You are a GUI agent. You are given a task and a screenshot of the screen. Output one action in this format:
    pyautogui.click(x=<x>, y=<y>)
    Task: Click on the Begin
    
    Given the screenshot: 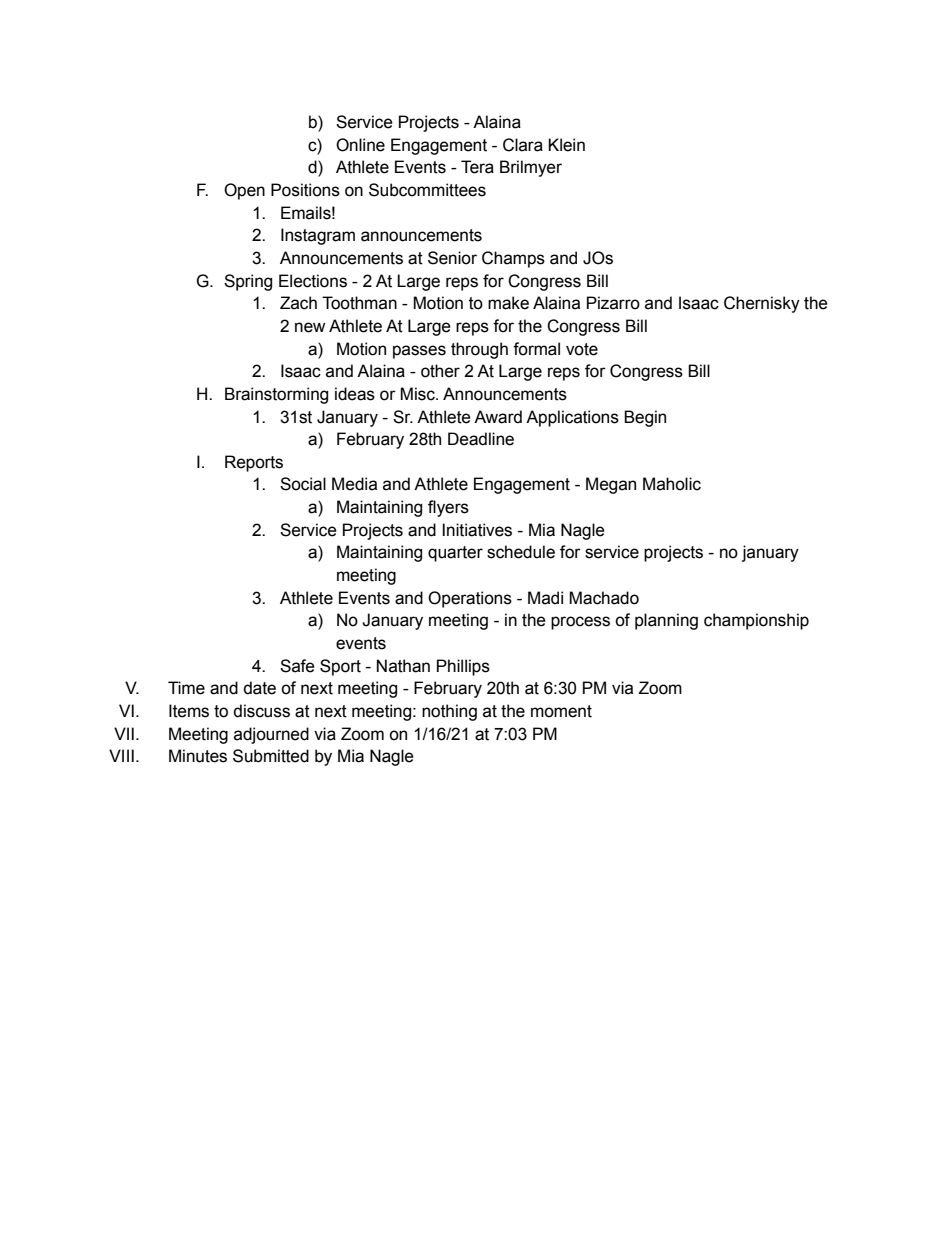 What is the action you would take?
    pyautogui.click(x=645, y=418)
